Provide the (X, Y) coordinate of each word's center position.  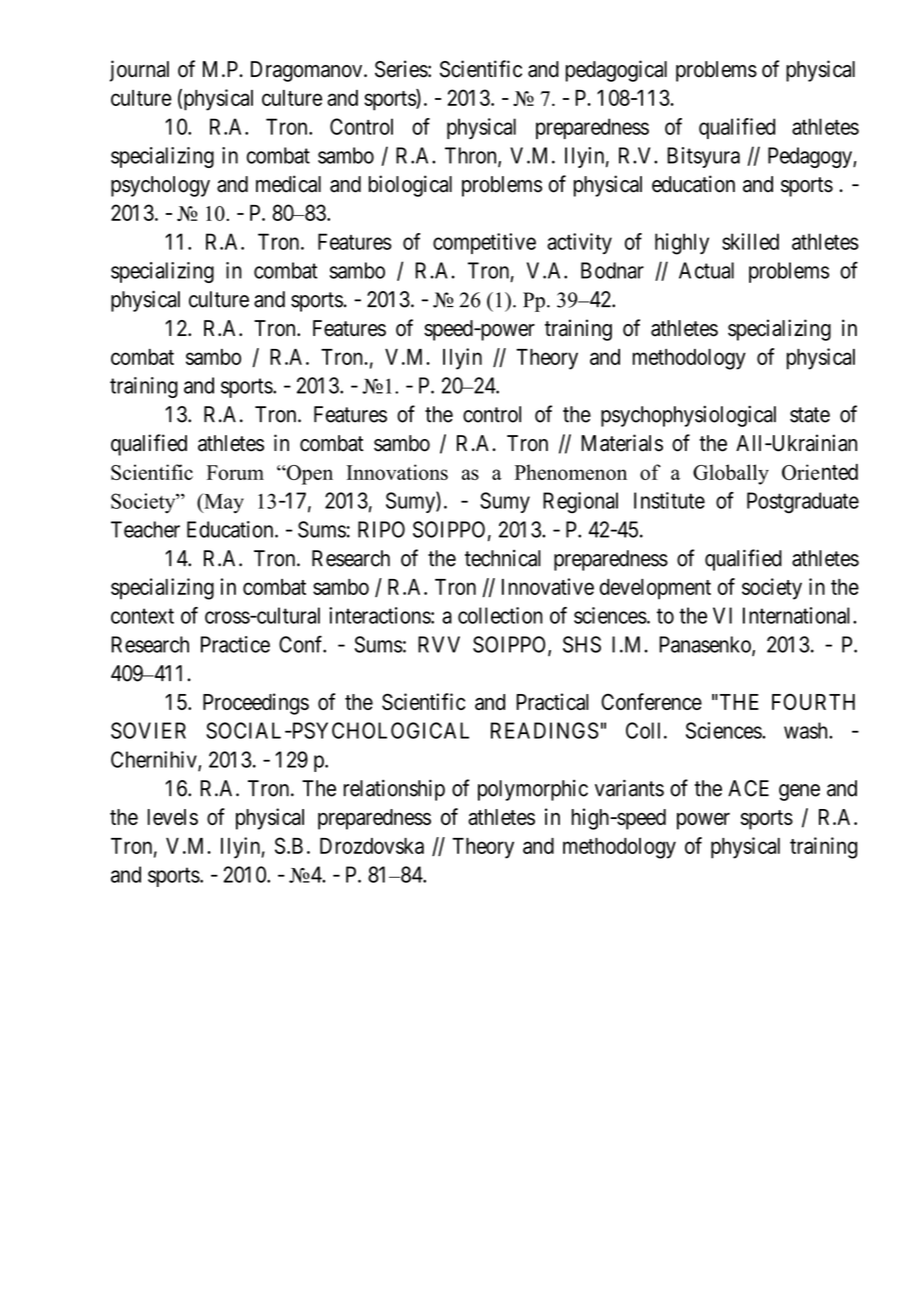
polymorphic (533, 790)
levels (173, 817)
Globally (731, 474)
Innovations (397, 472)
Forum (235, 472)
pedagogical (616, 71)
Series (401, 69)
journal (139, 71)
